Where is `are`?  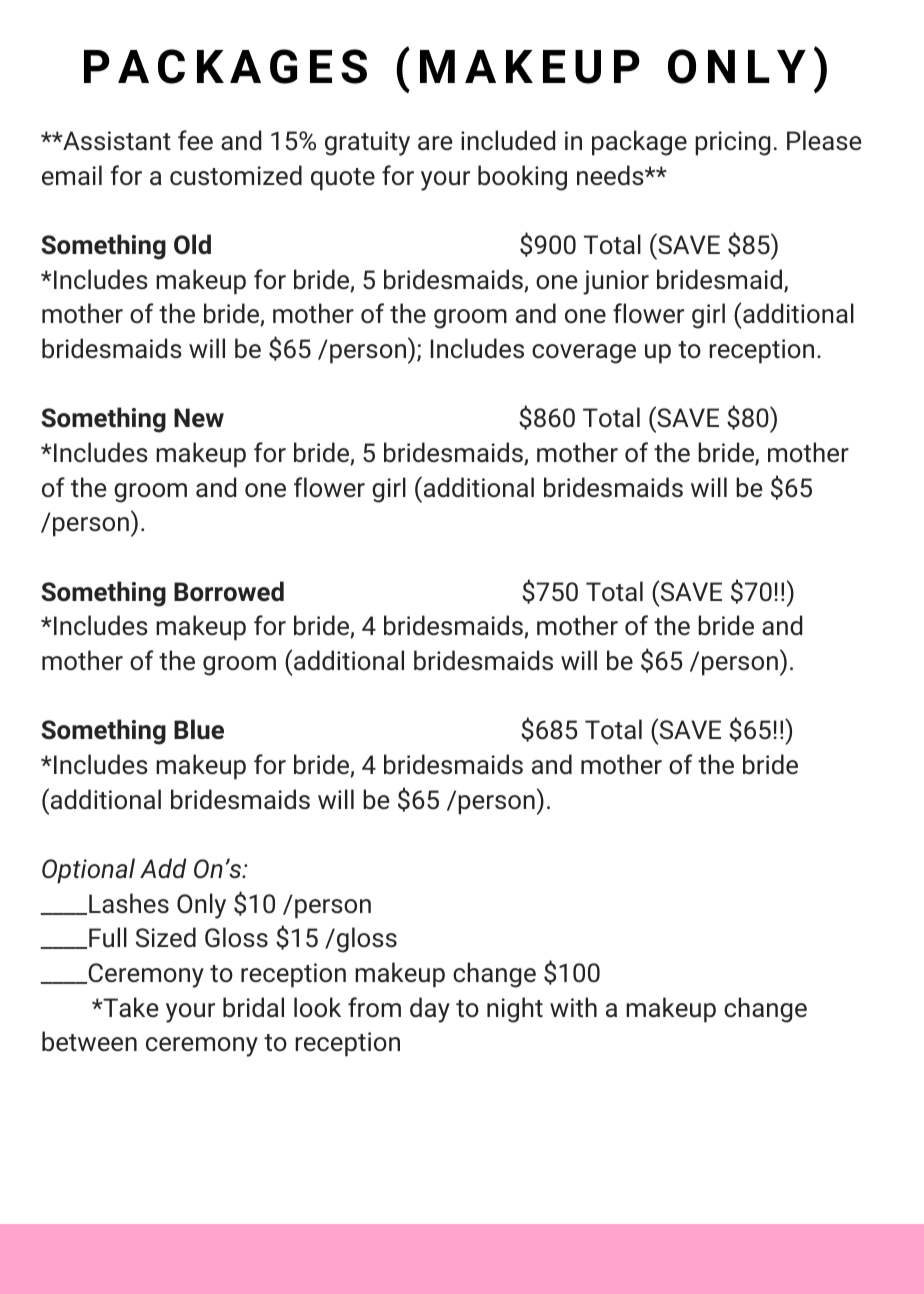 are is located at coordinates (435, 143).
